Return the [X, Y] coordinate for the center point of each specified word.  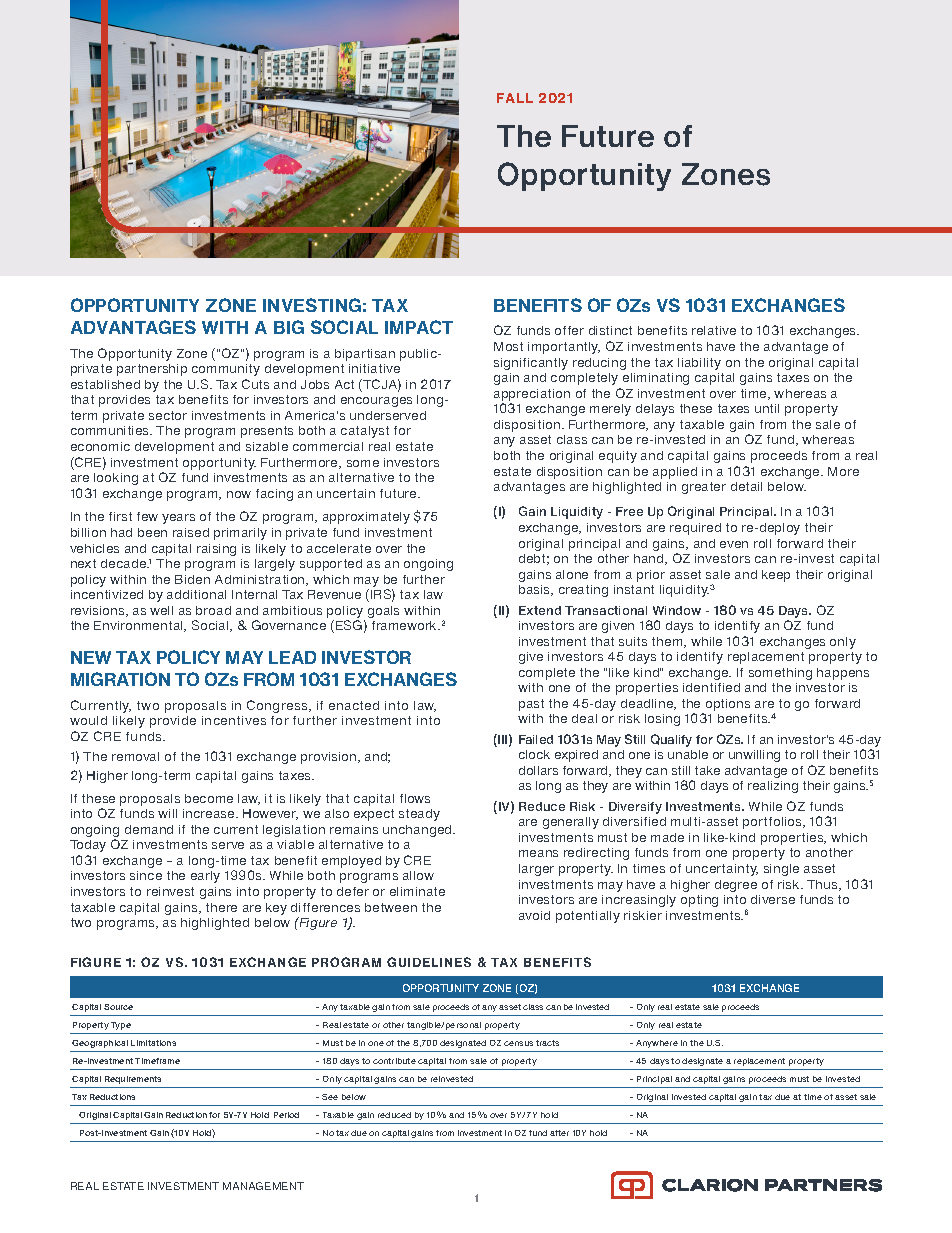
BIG [289, 327]
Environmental [139, 626]
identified [711, 687]
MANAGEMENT [263, 1186]
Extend [540, 610]
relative [714, 330]
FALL [515, 98]
